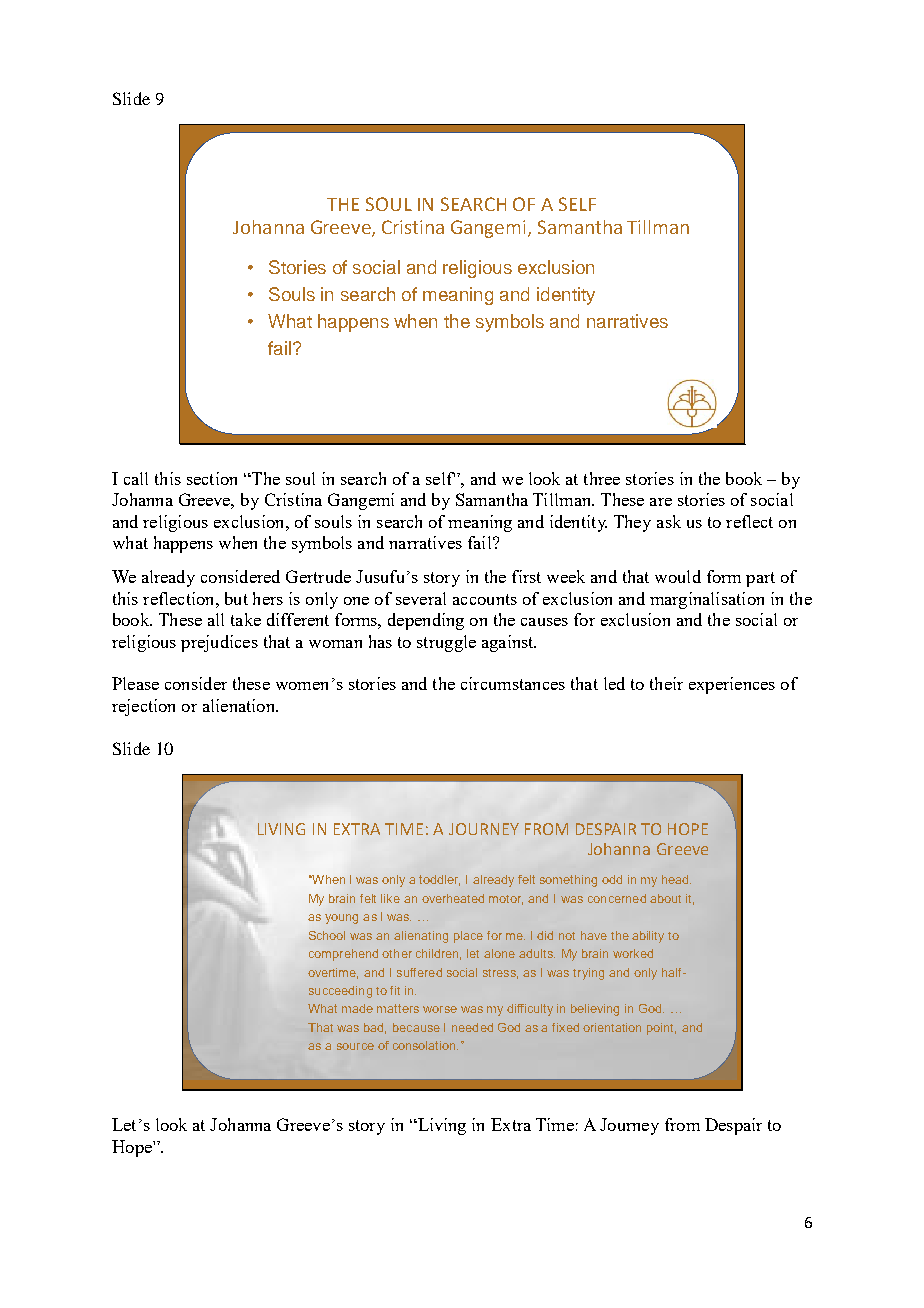  Describe the element at coordinates (707, 600) in the screenshot. I see `marginalisation` at that location.
